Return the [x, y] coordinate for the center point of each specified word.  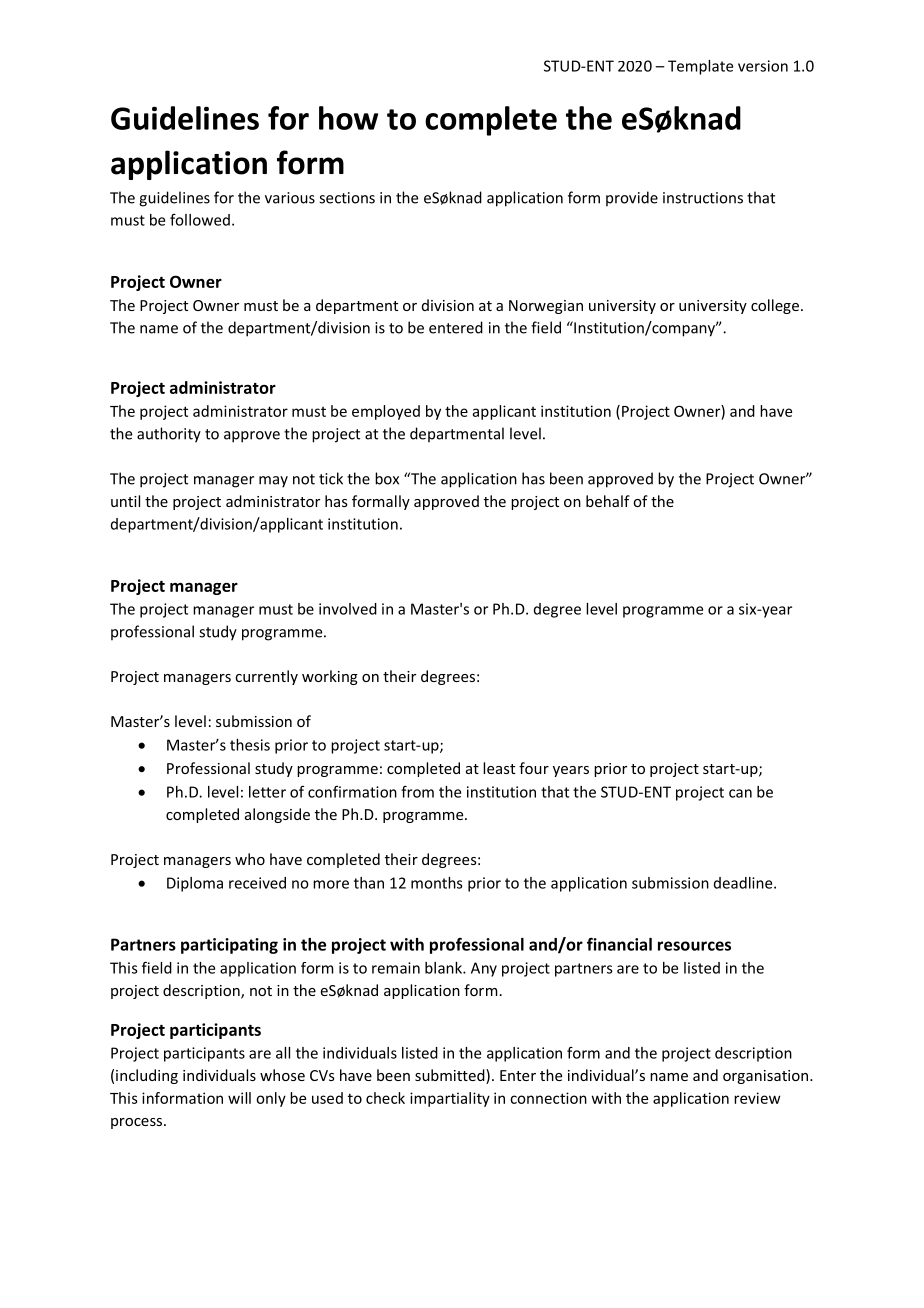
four [534, 768]
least [499, 768]
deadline [744, 883]
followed [200, 220]
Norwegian [546, 307]
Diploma [195, 884]
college [775, 306]
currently [266, 677]
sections [347, 198]
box [387, 478]
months [437, 883]
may [273, 482]
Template [700, 67]
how [348, 118]
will [239, 1098]
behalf [608, 501]
